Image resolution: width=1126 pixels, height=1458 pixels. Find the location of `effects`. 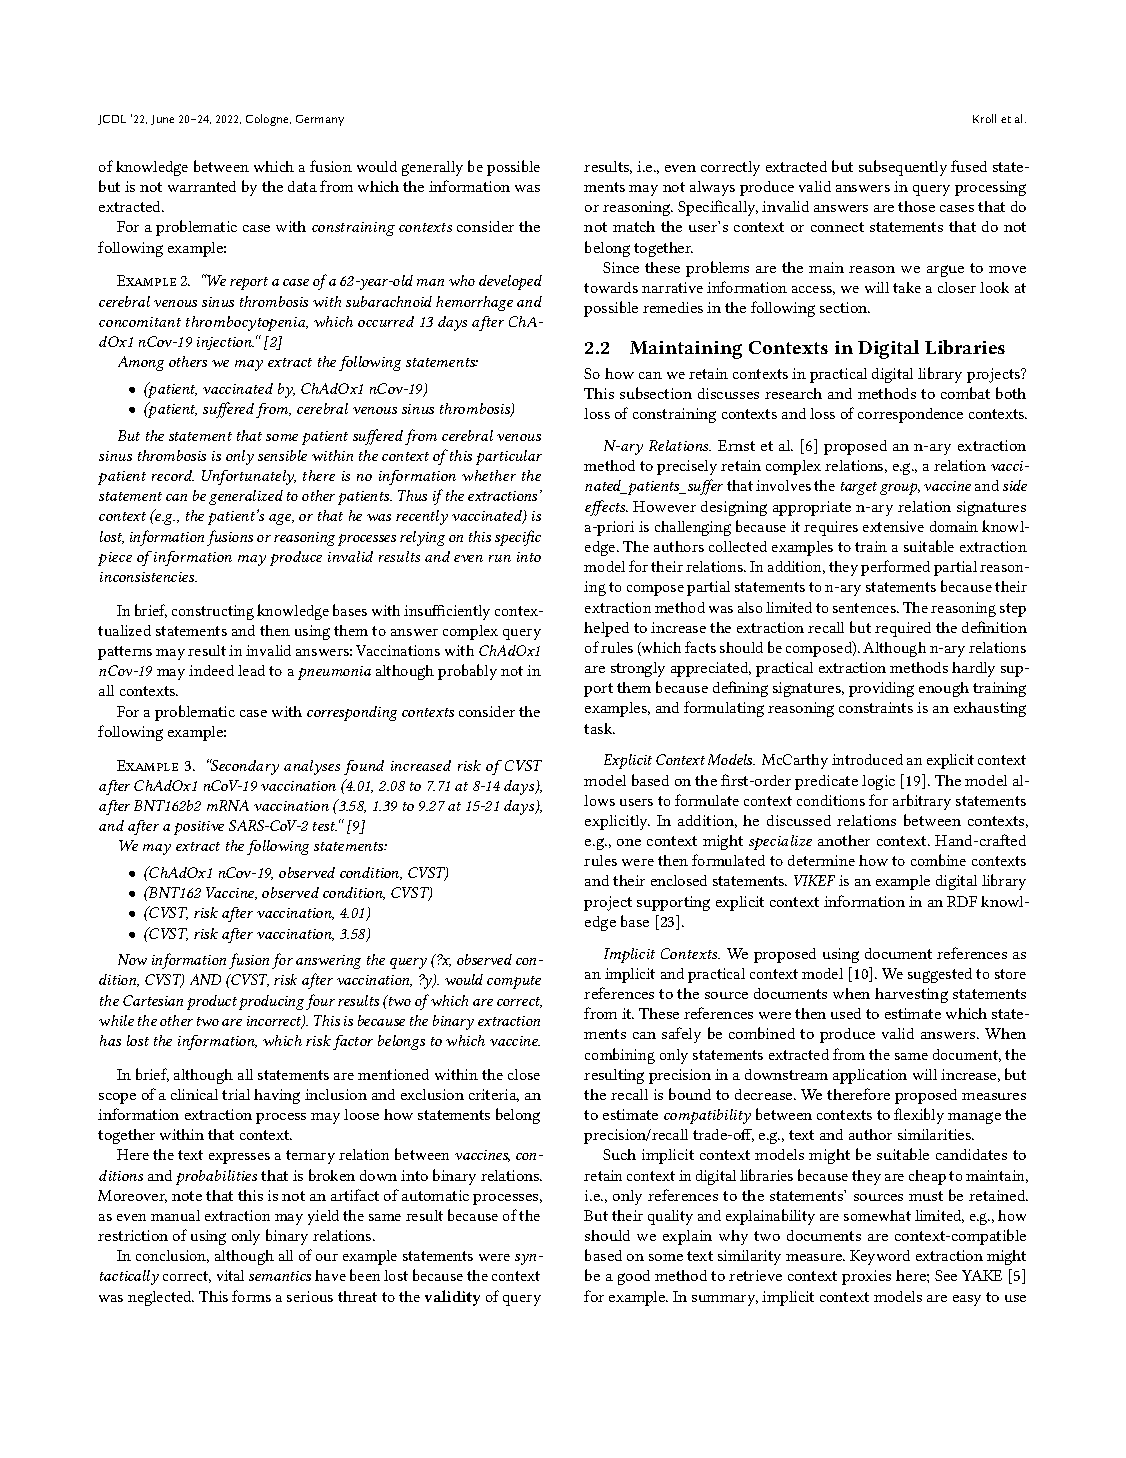

effects is located at coordinates (606, 508).
